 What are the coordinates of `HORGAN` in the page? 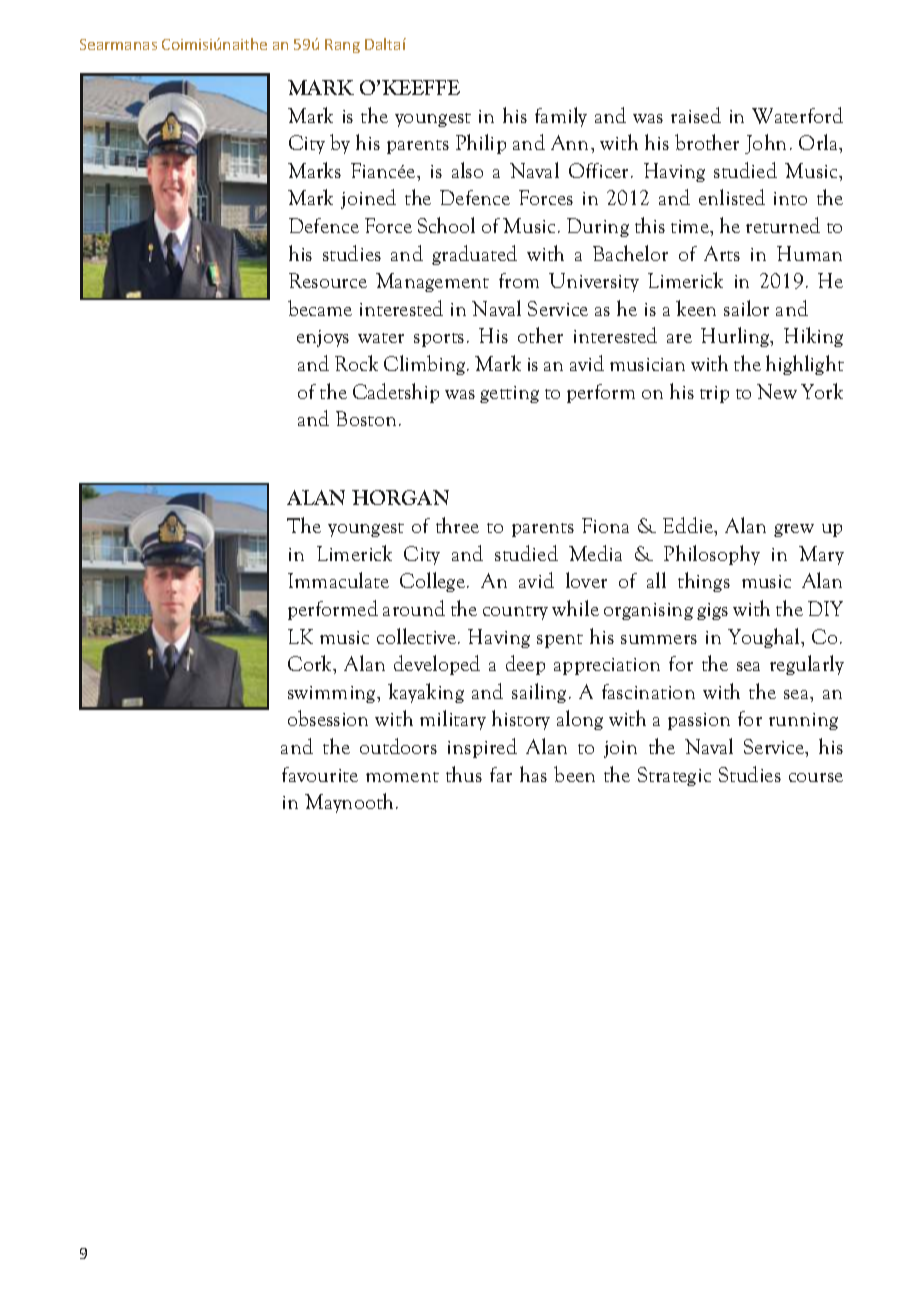 It's located at (400, 497).
